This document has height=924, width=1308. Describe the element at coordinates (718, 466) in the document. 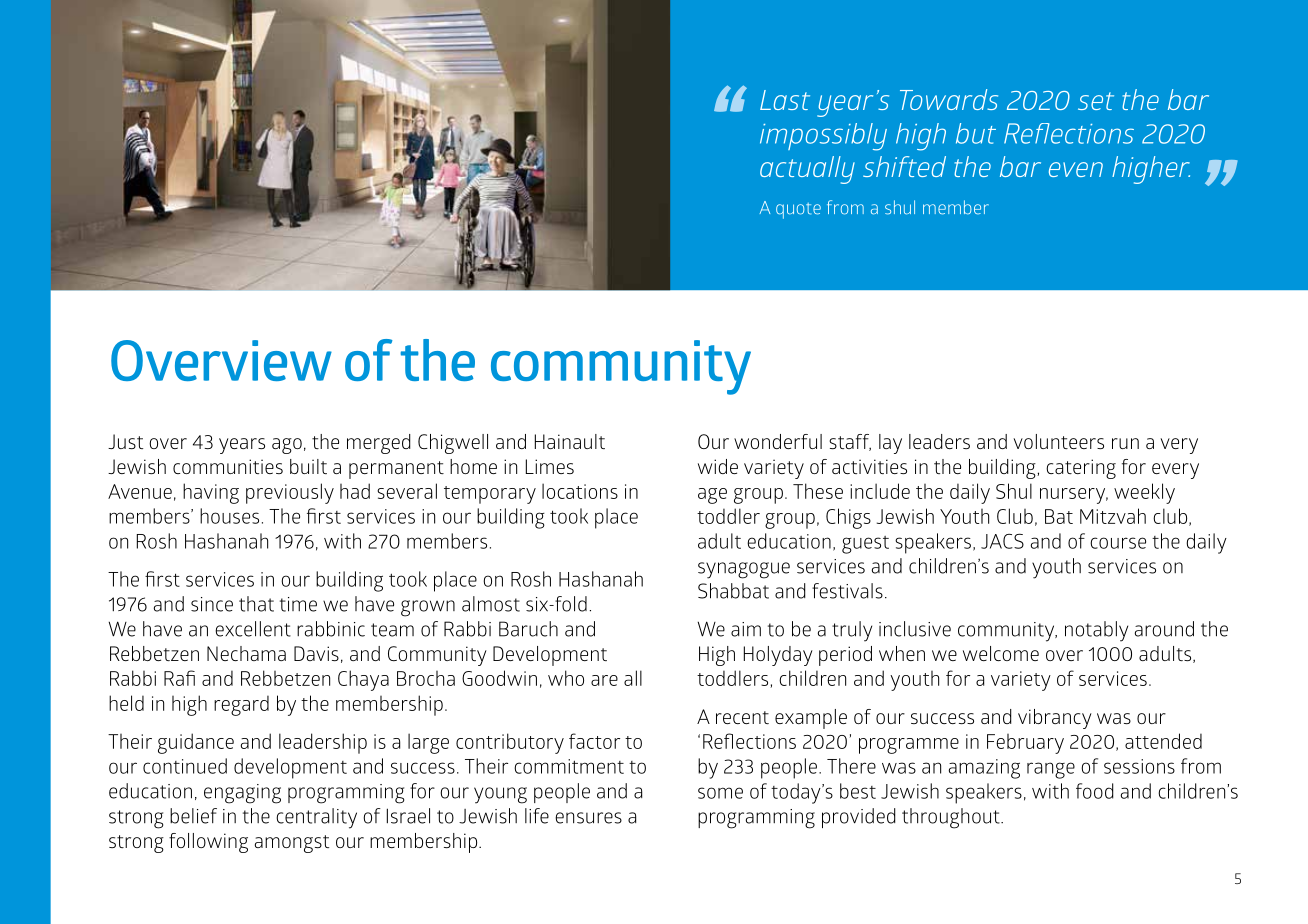

I see `wide` at that location.
